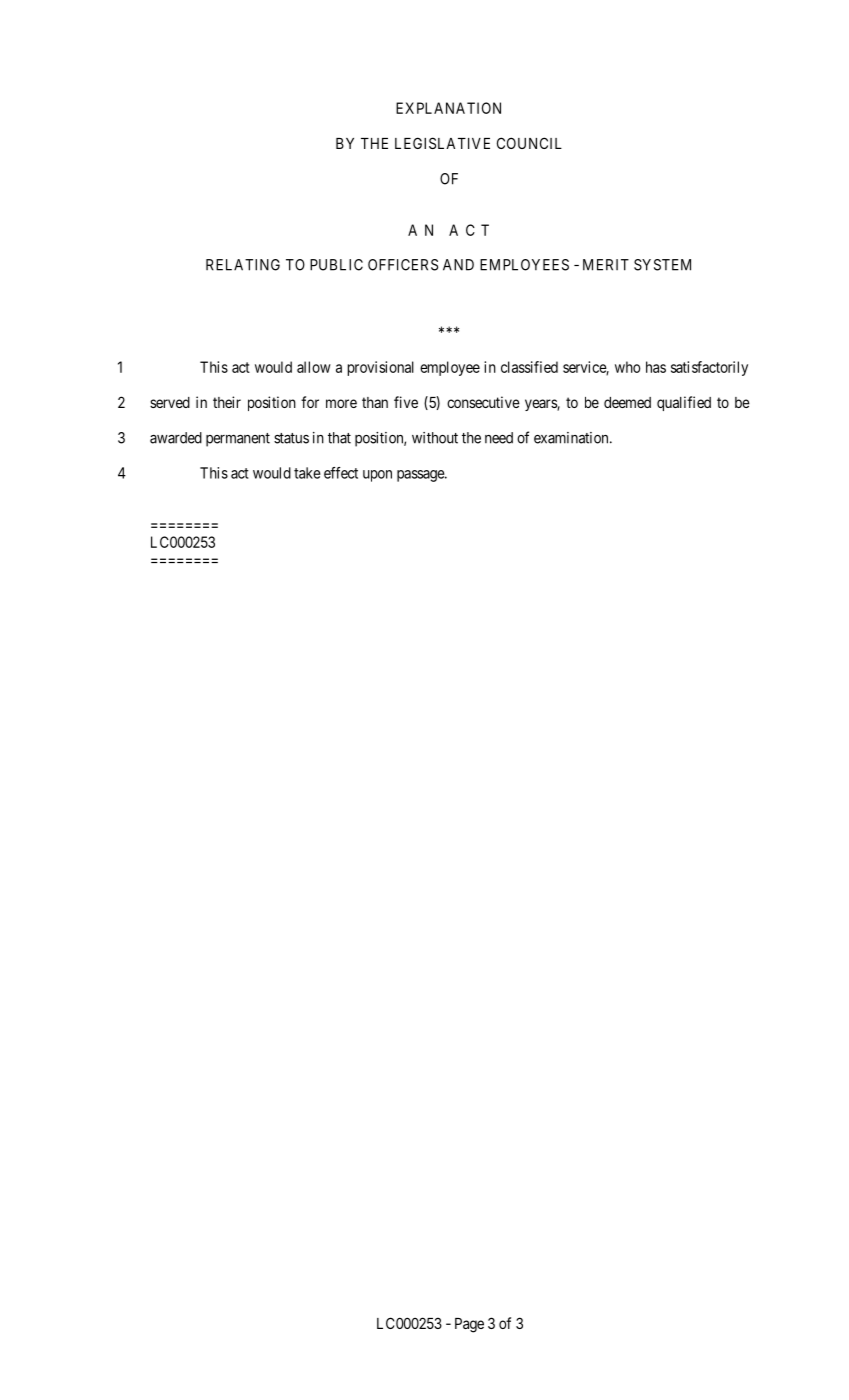  I want to click on RELATING, so click(243, 265).
